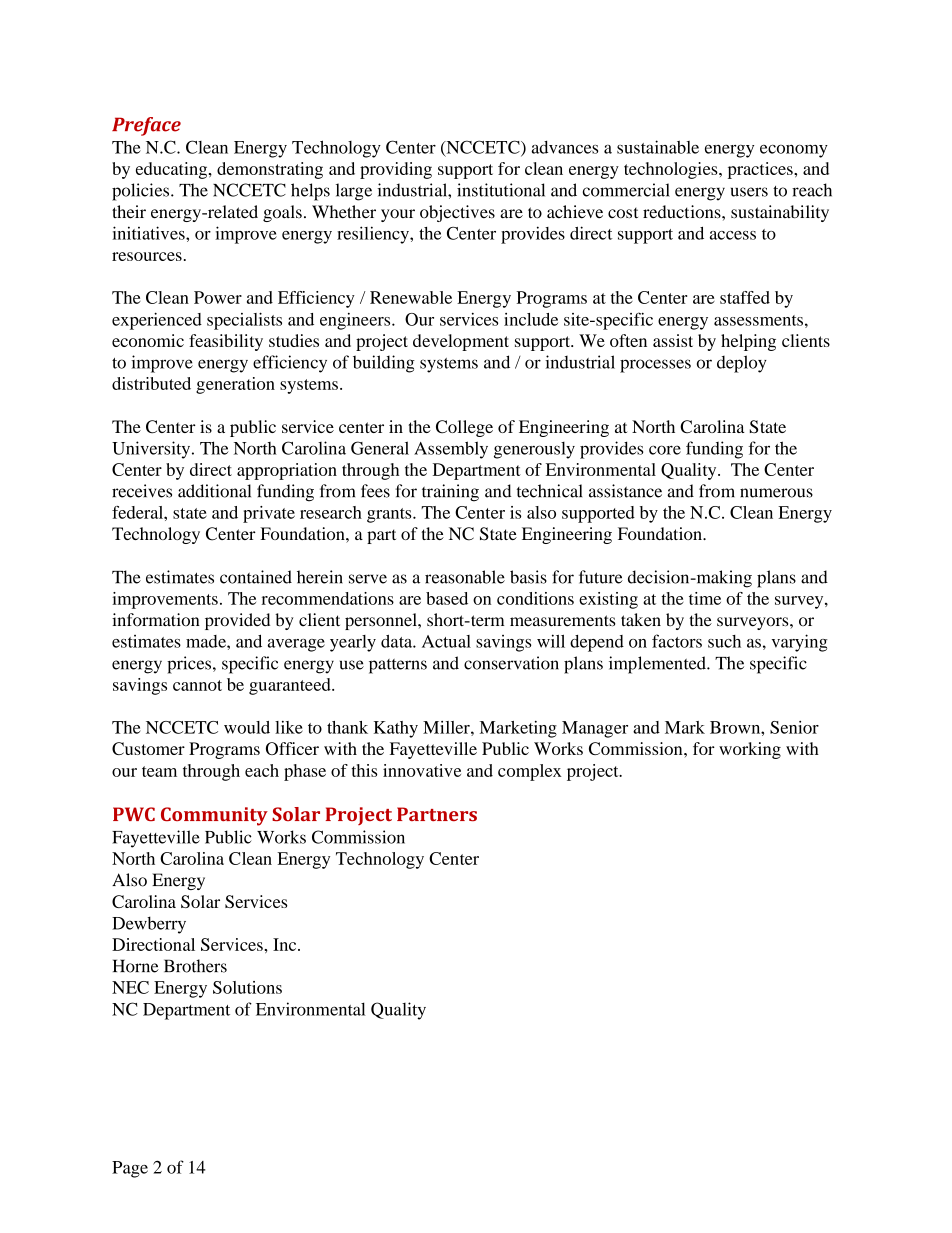  Describe the element at coordinates (750, 750) in the screenshot. I see `working` at that location.
